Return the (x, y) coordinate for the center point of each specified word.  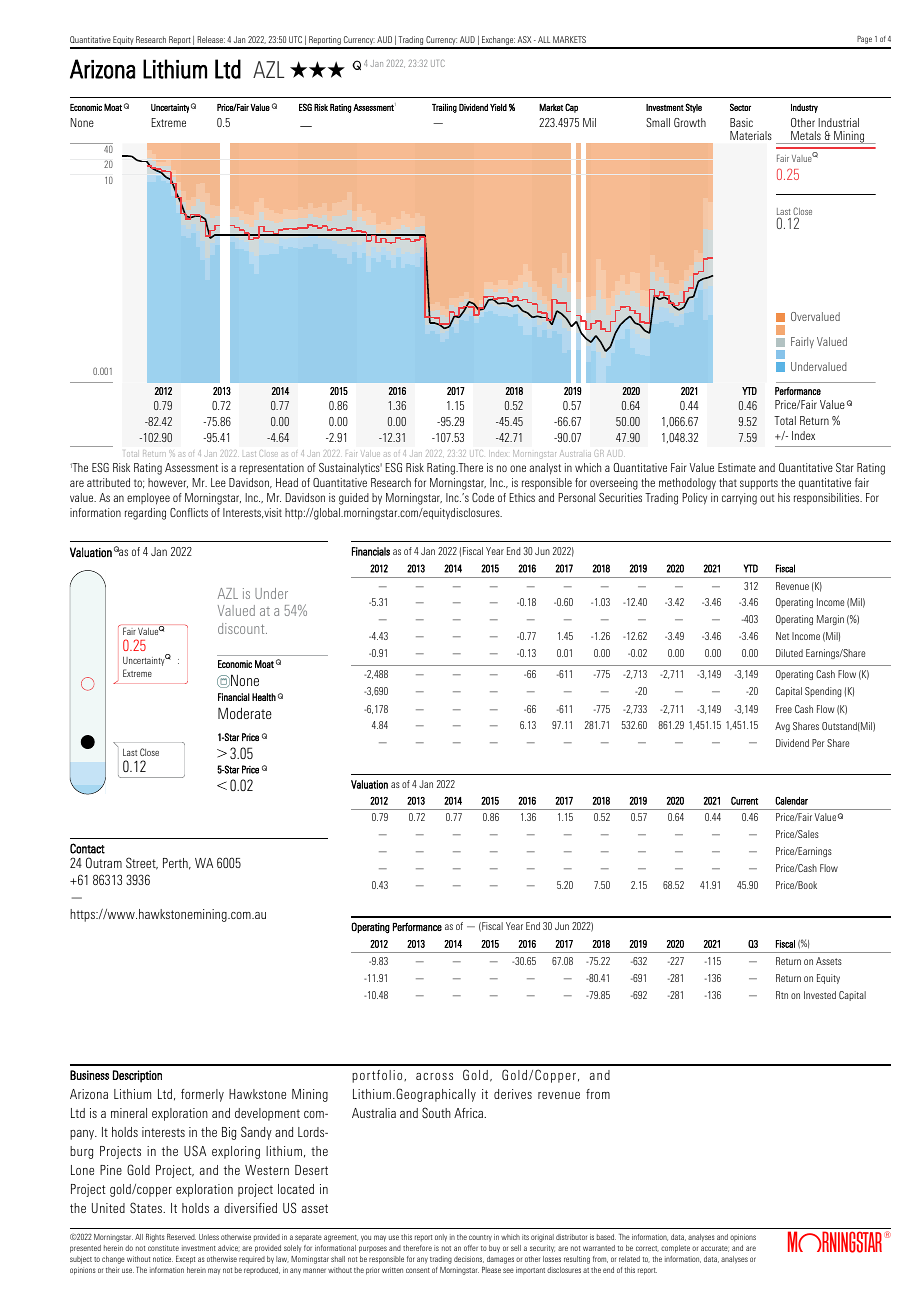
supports (759, 484)
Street (142, 863)
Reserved (181, 1237)
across (434, 1076)
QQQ (317, 69)
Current (744, 800)
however (168, 483)
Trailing (444, 108)
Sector (740, 107)
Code (483, 497)
